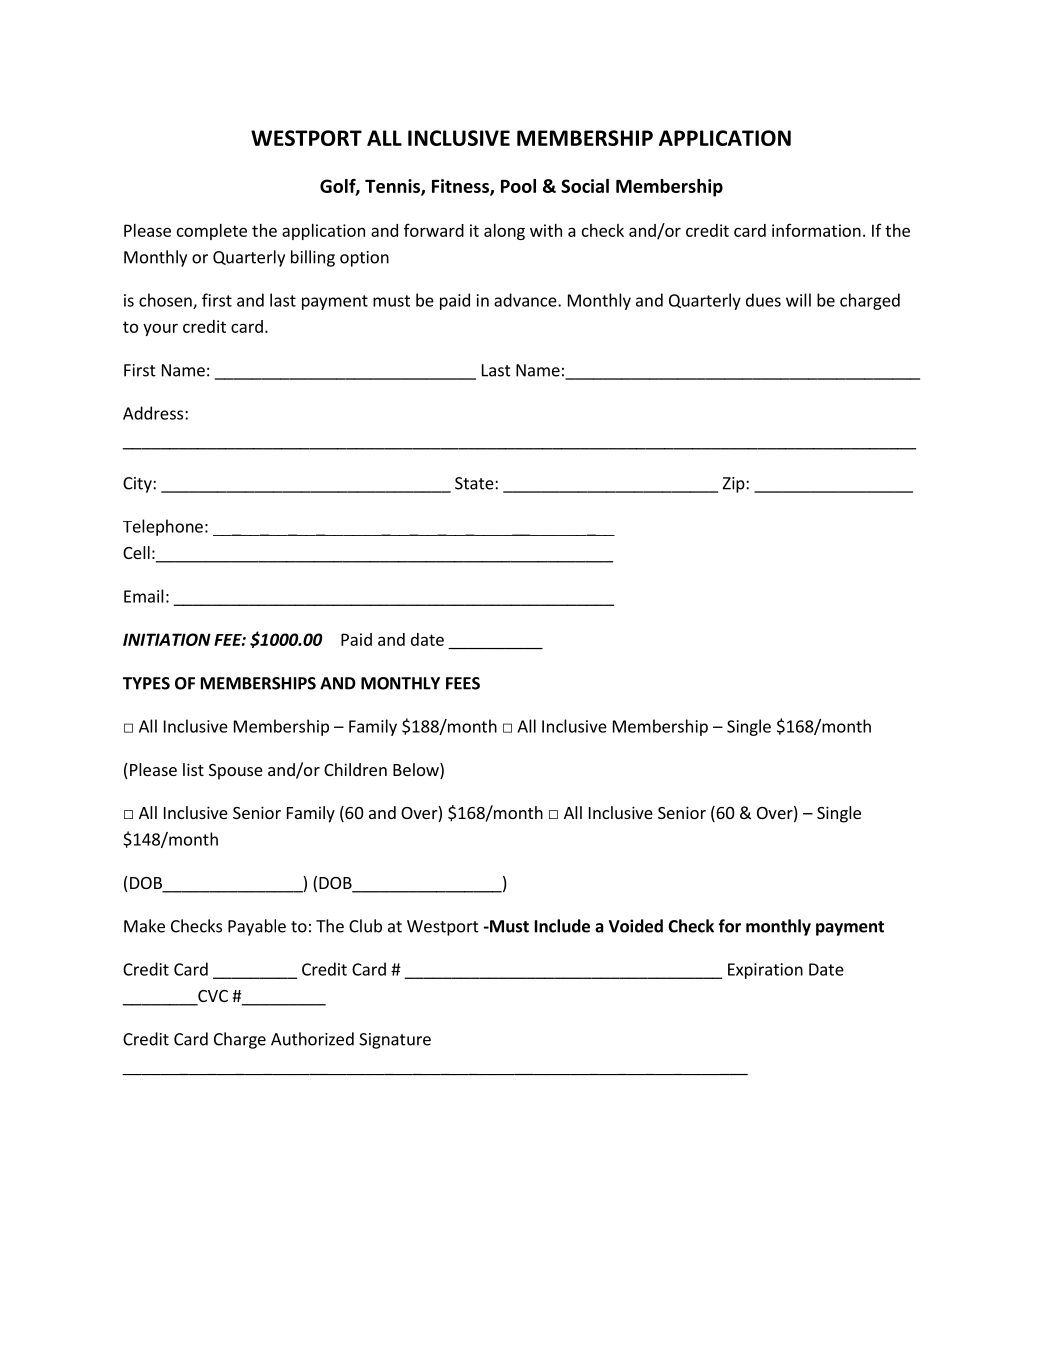 This document has width=1043, height=1350. Describe the element at coordinates (212, 232) in the document. I see `complete` at that location.
